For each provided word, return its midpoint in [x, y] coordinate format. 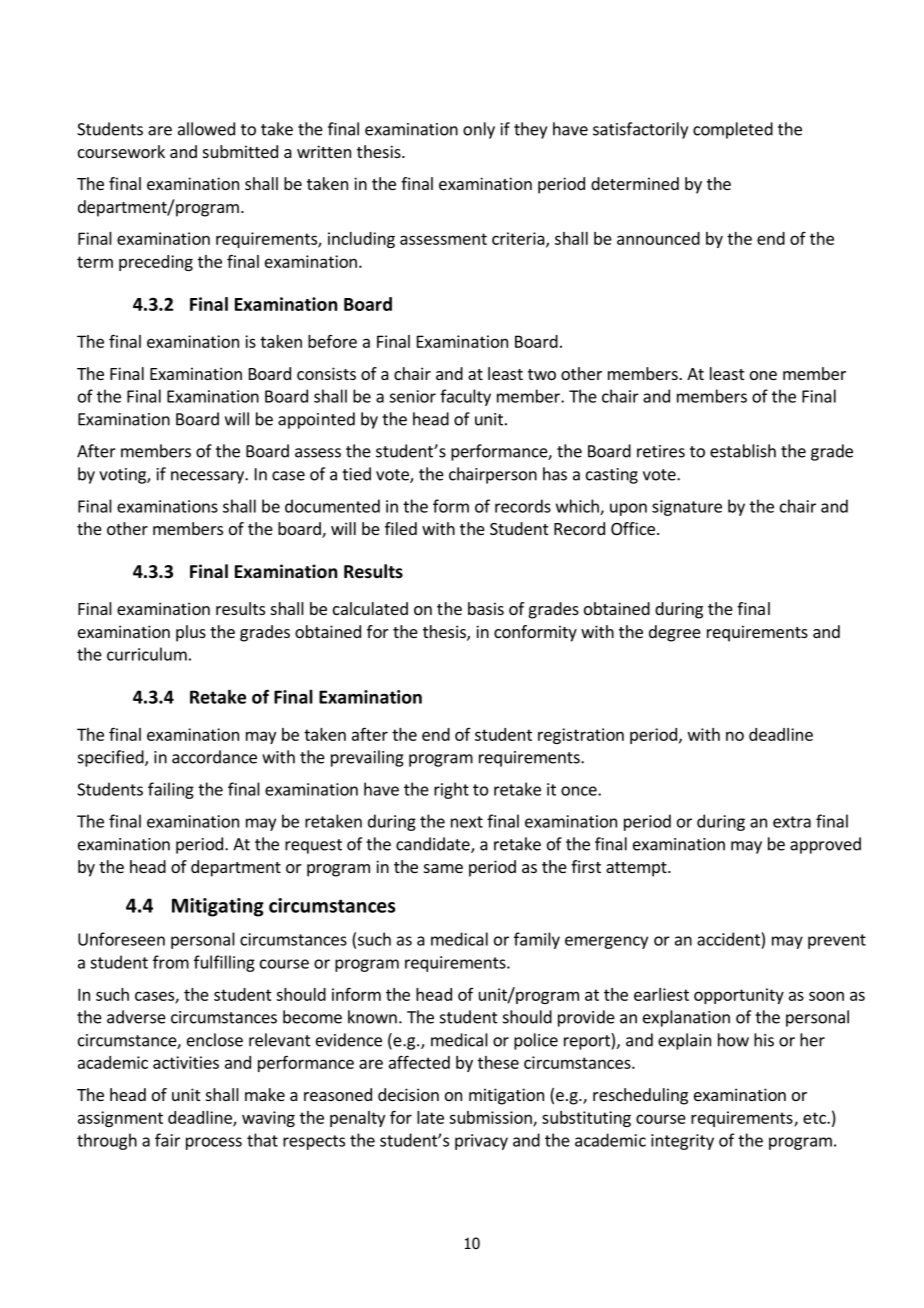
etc [815, 1118]
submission [491, 1118]
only [479, 130]
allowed [206, 129]
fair [167, 1140]
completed [733, 130]
